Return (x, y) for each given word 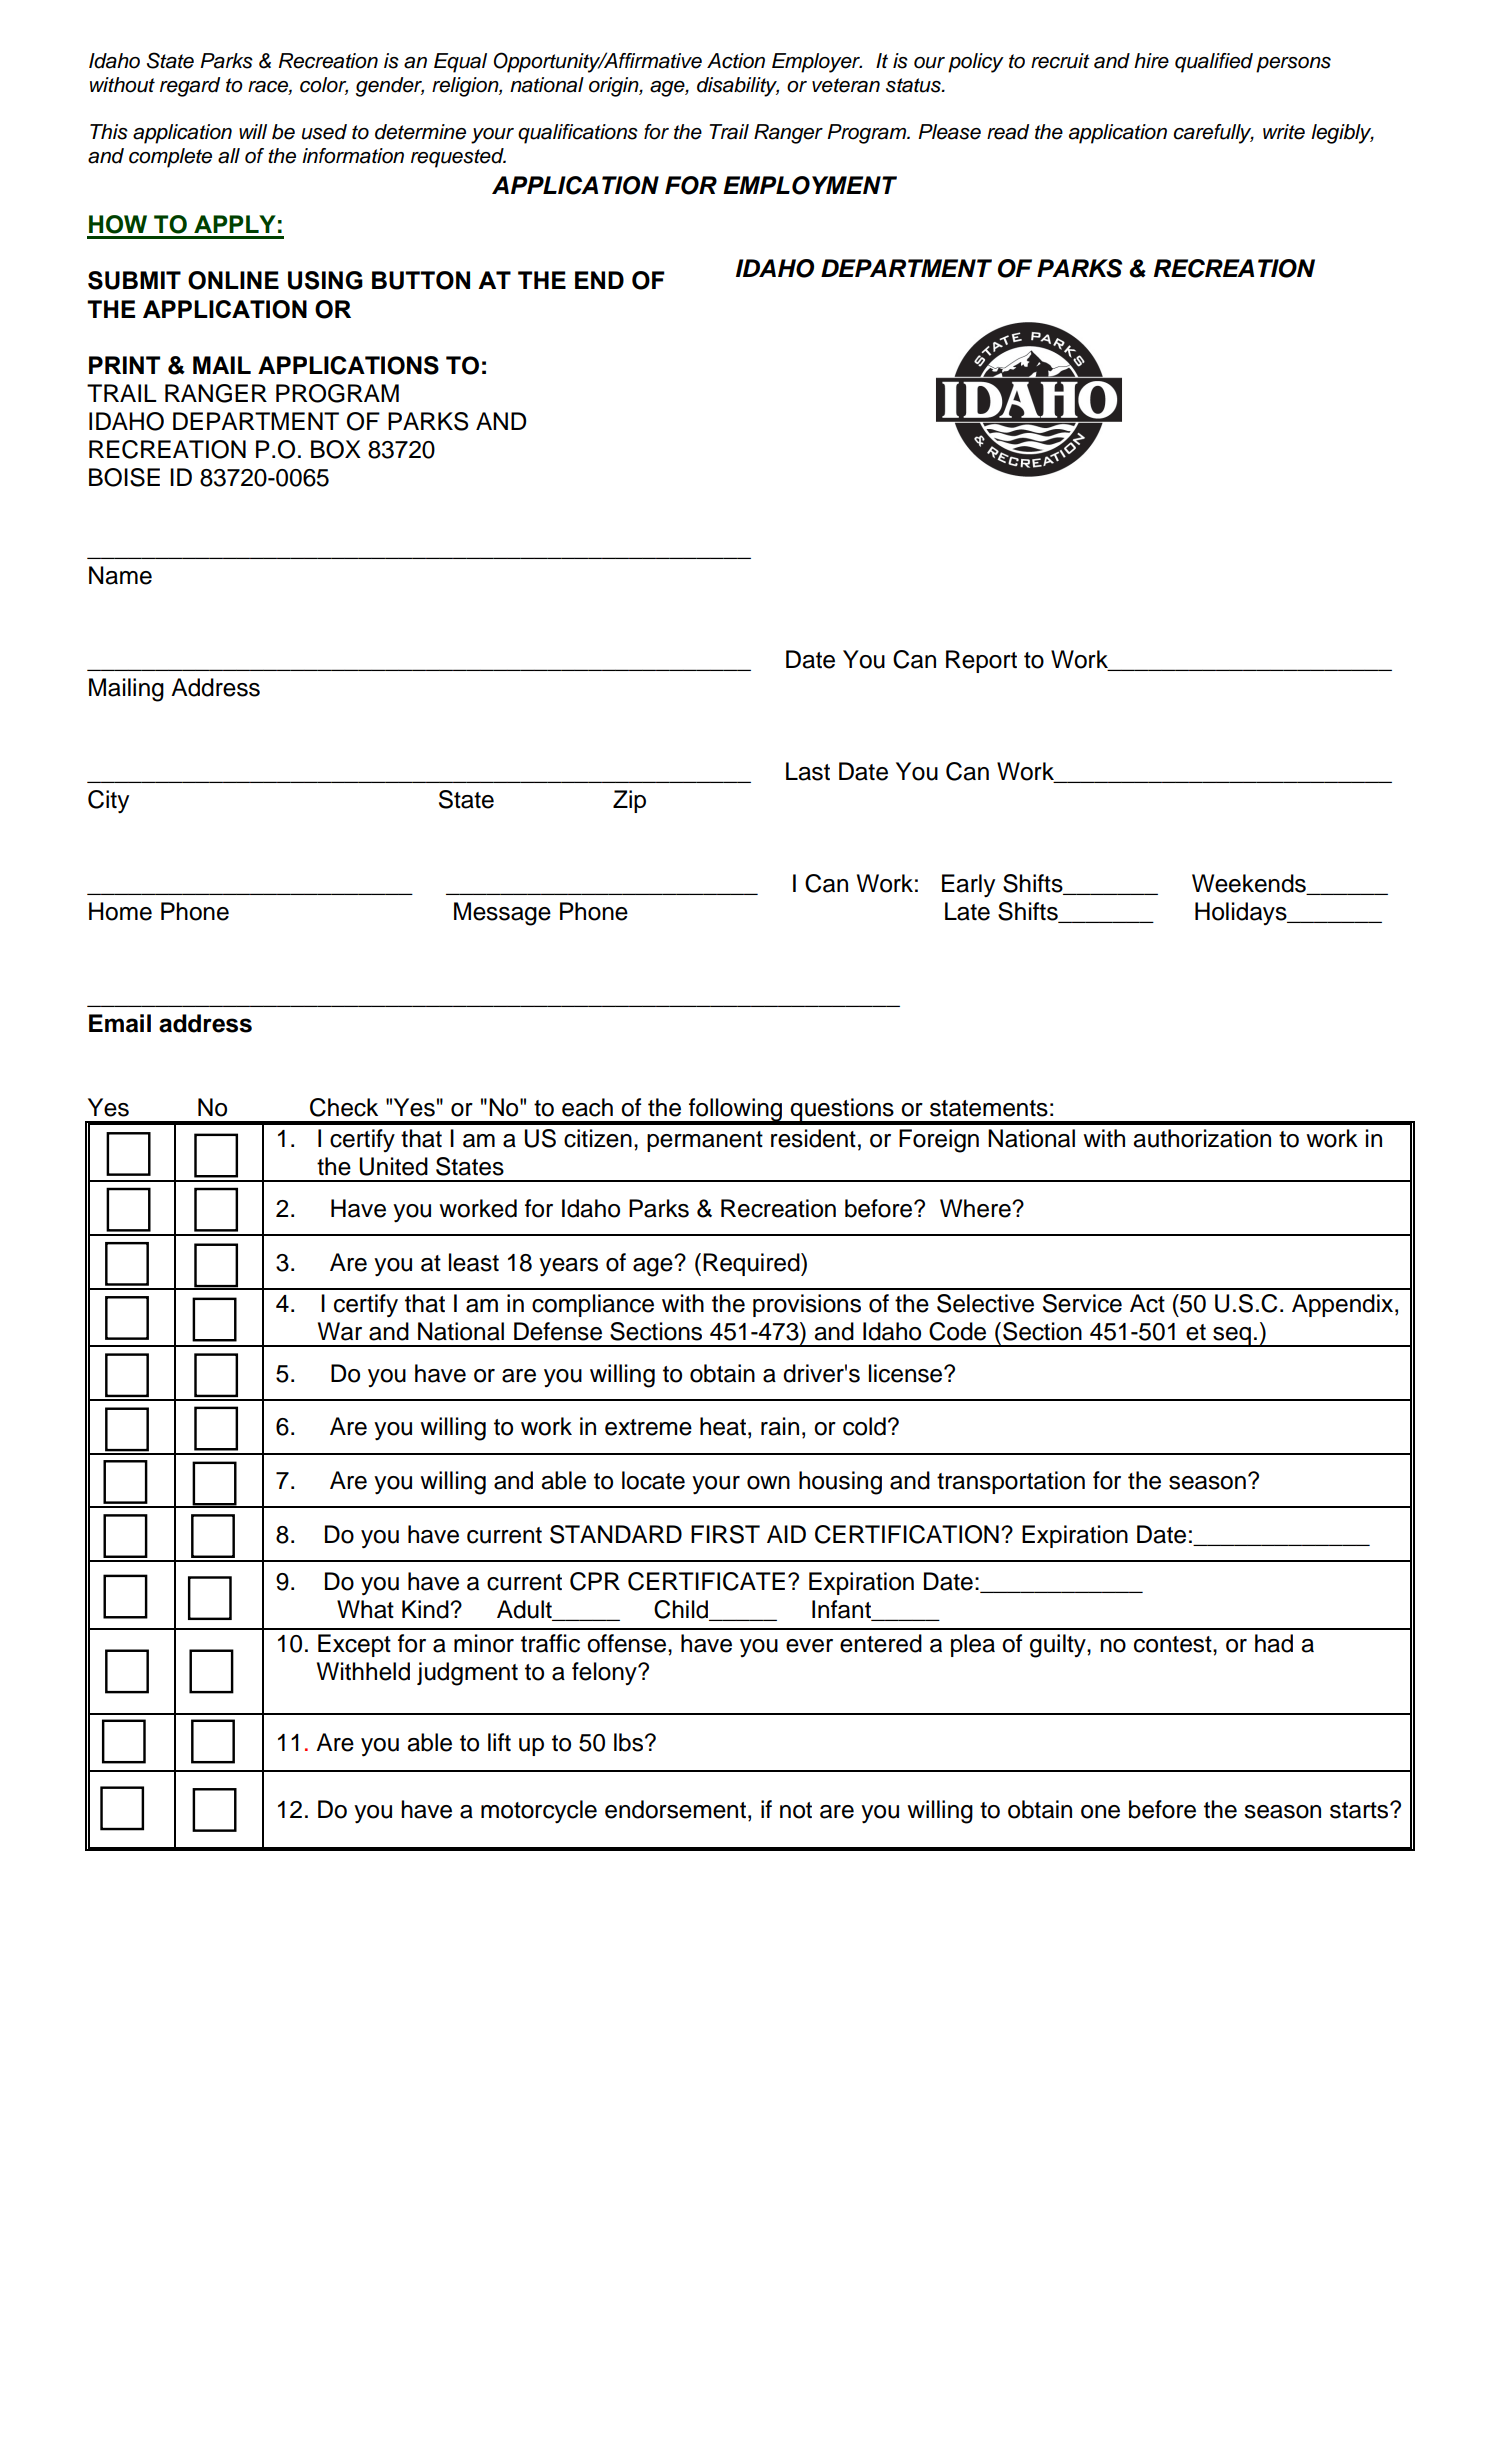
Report (981, 661)
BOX (336, 449)
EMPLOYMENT (810, 185)
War (340, 1331)
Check (344, 1107)
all (229, 156)
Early (968, 886)
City (108, 802)
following (736, 1111)
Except (354, 1645)
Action (736, 61)
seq (1232, 1337)
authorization (1202, 1138)
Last (808, 771)
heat (723, 1426)
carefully (1213, 134)
